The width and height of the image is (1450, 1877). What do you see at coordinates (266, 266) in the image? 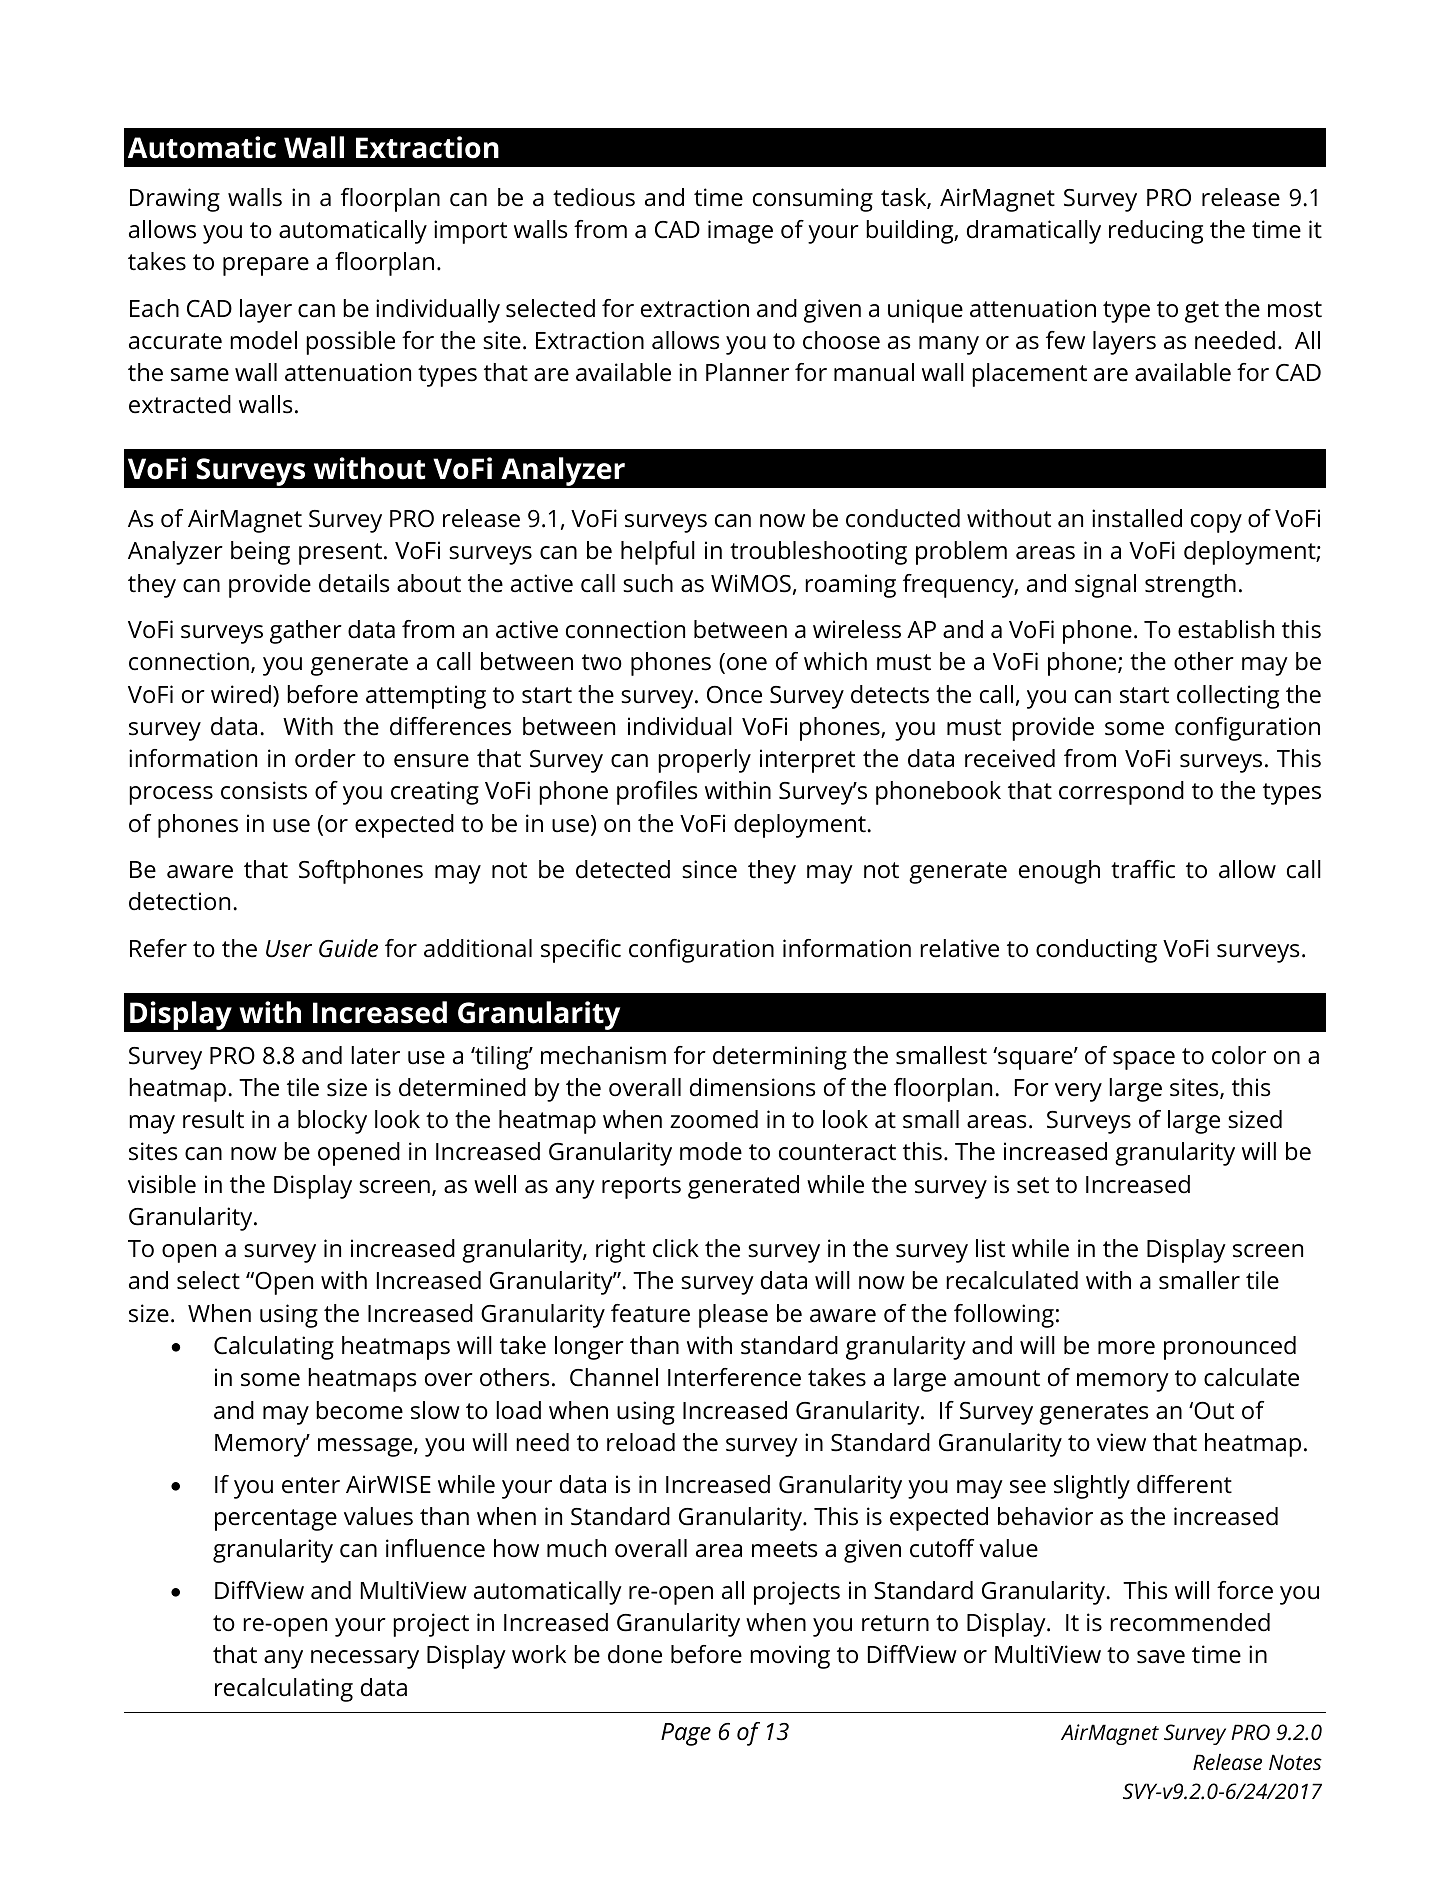
I see `prepare` at bounding box center [266, 266].
